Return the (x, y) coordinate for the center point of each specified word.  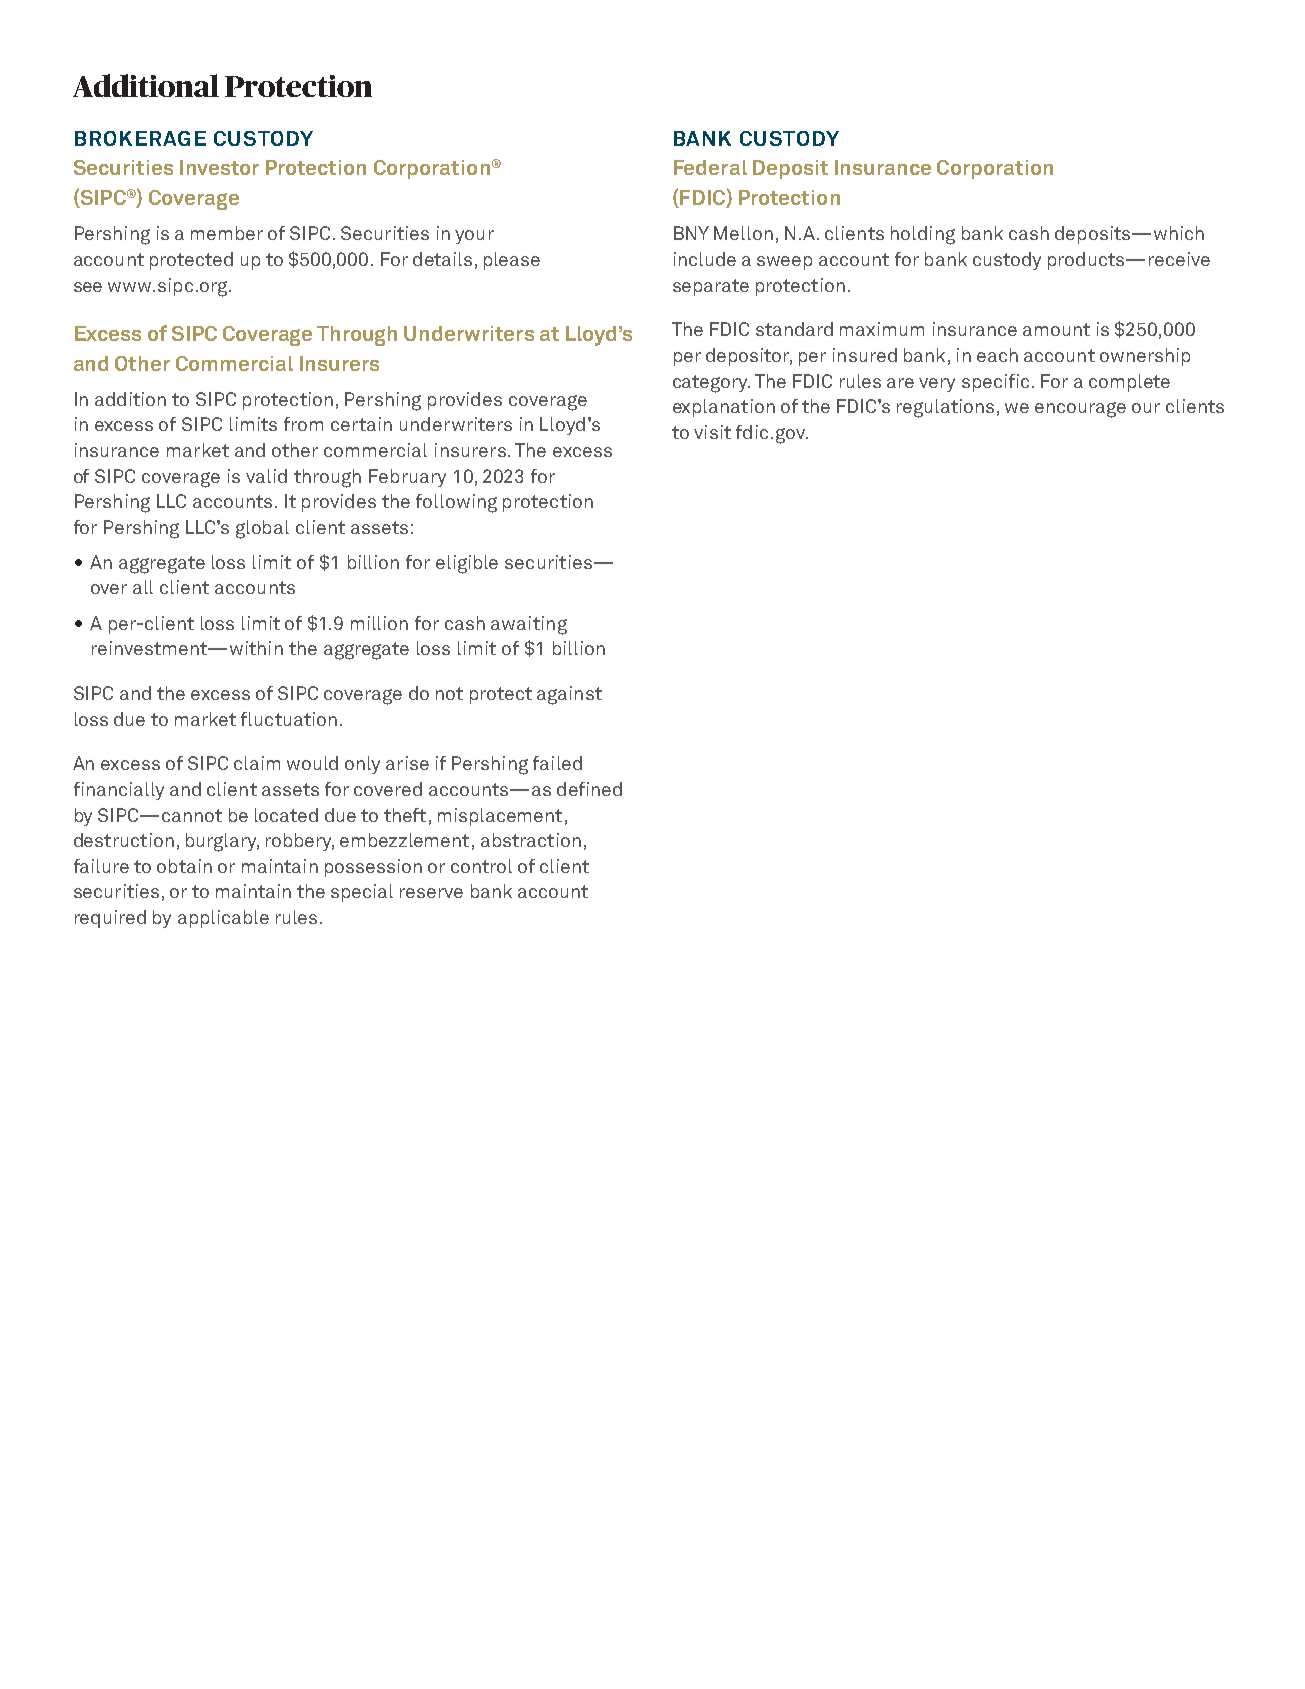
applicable (223, 919)
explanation (724, 408)
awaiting (529, 625)
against (569, 695)
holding (923, 235)
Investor (219, 167)
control (481, 866)
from (303, 424)
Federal (710, 167)
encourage (1080, 410)
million (379, 623)
